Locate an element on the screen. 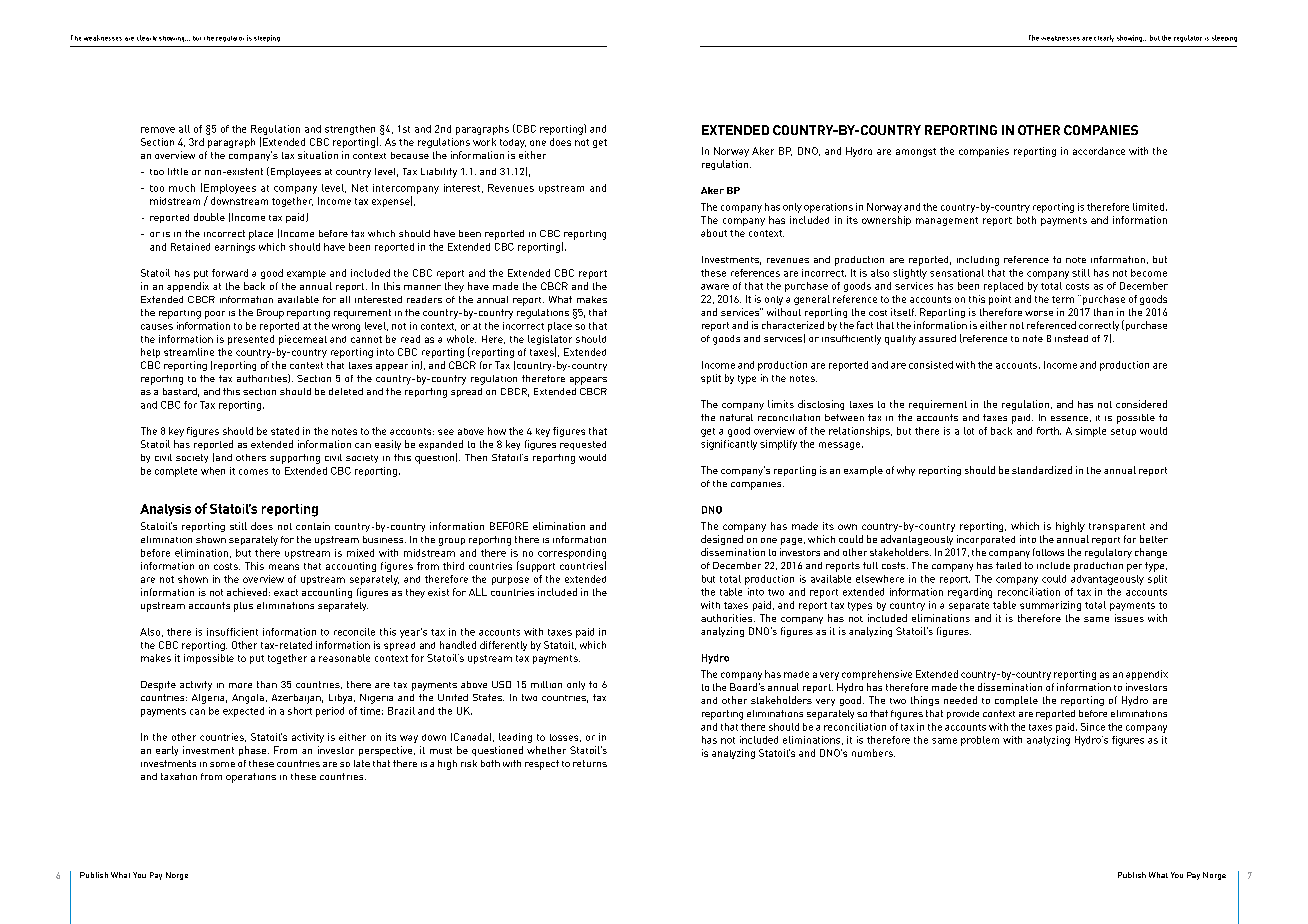 The image size is (1308, 924). corresponding is located at coordinates (572, 554).
